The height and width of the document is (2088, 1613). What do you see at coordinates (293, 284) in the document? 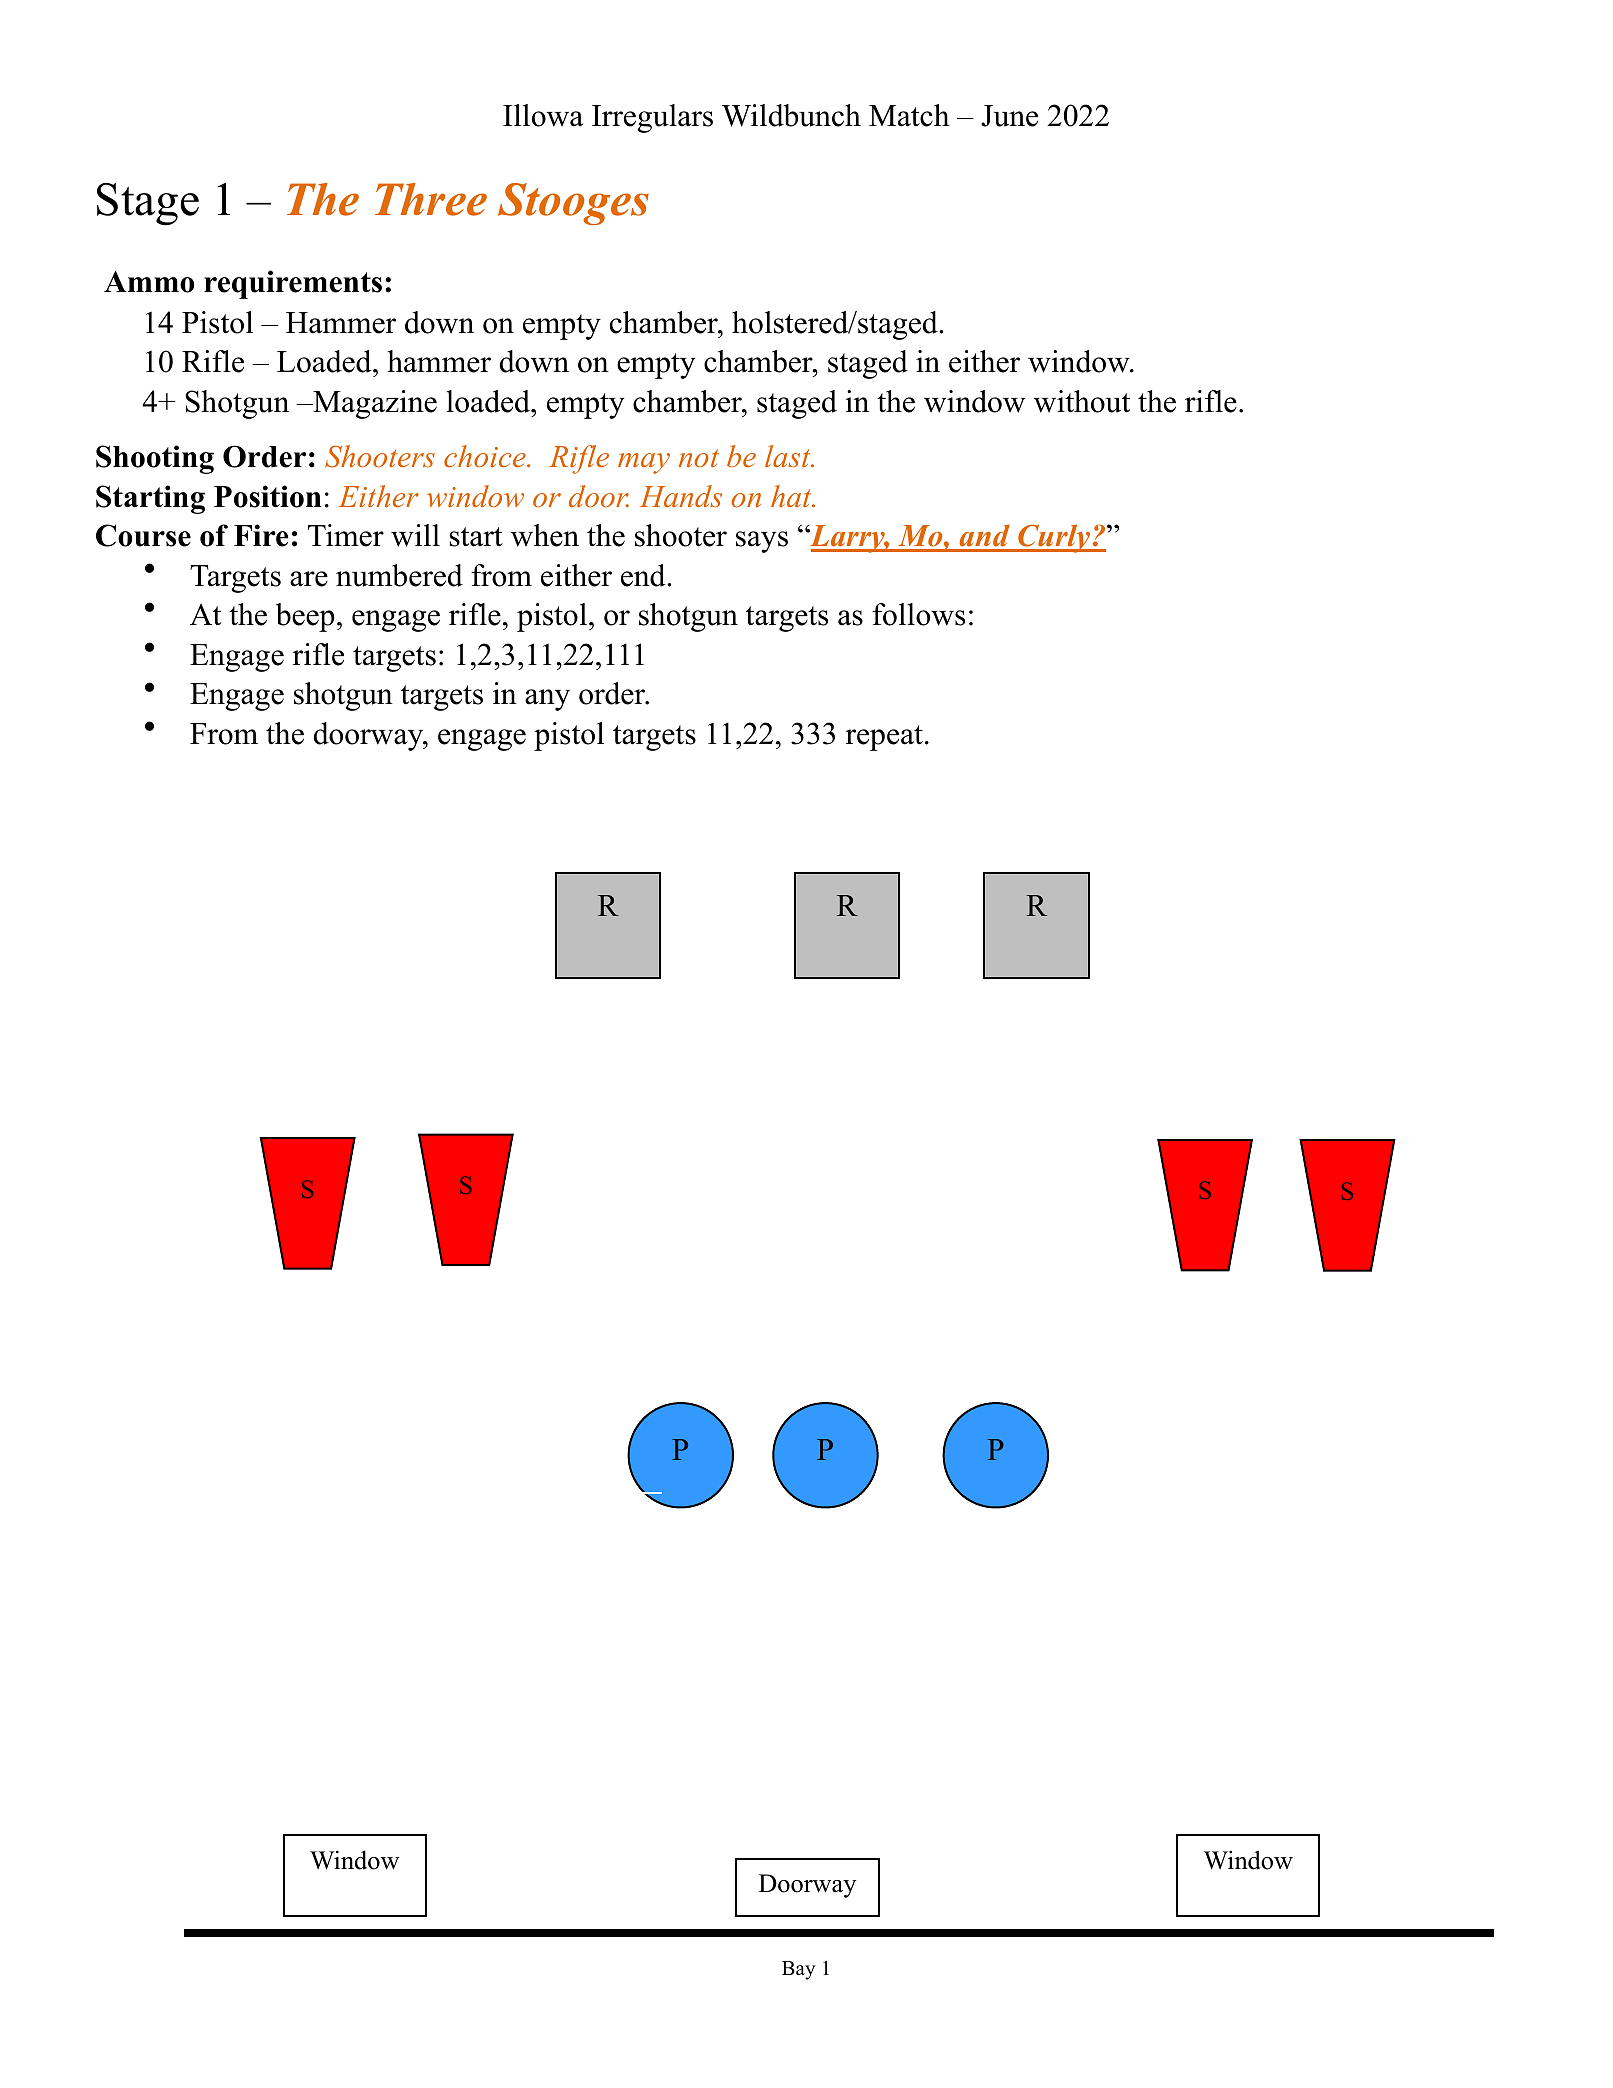
I see `requirements` at bounding box center [293, 284].
